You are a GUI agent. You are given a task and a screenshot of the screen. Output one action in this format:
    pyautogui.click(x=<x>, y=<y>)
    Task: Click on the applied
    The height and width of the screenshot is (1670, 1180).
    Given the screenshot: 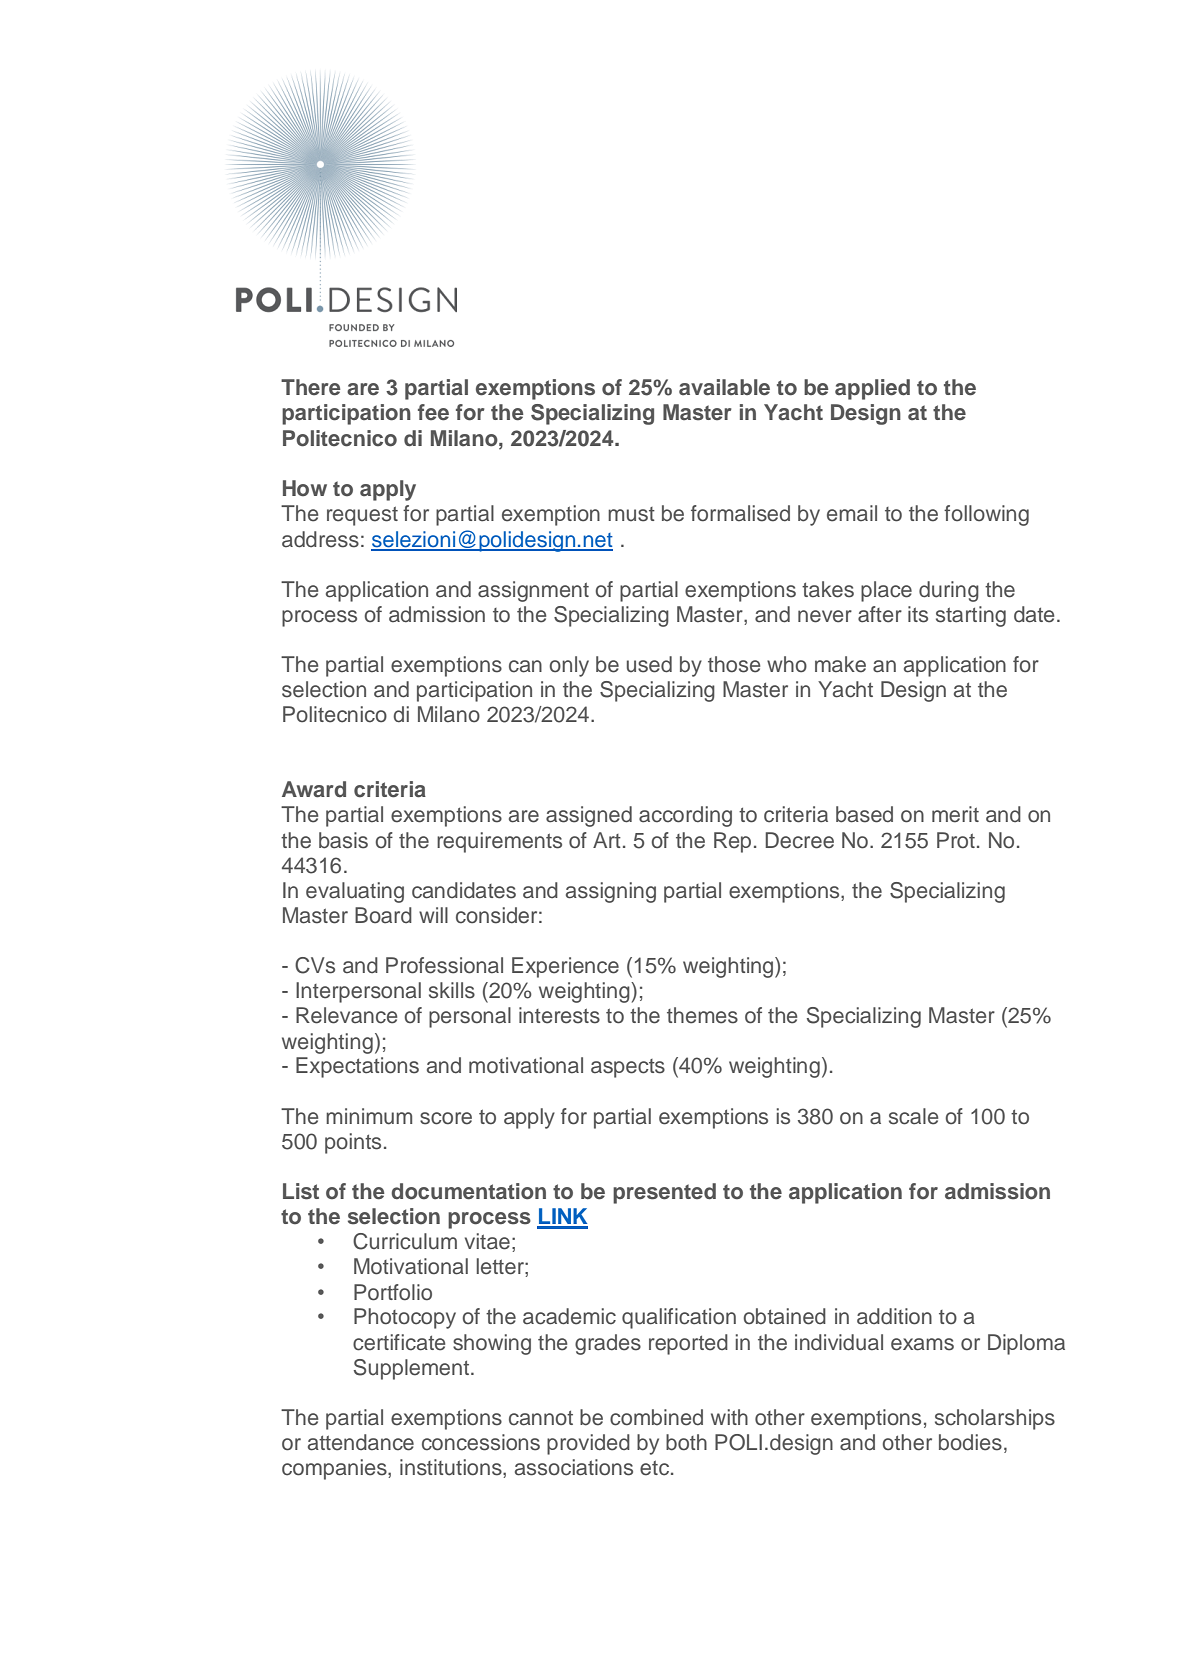 What is the action you would take?
    pyautogui.click(x=872, y=389)
